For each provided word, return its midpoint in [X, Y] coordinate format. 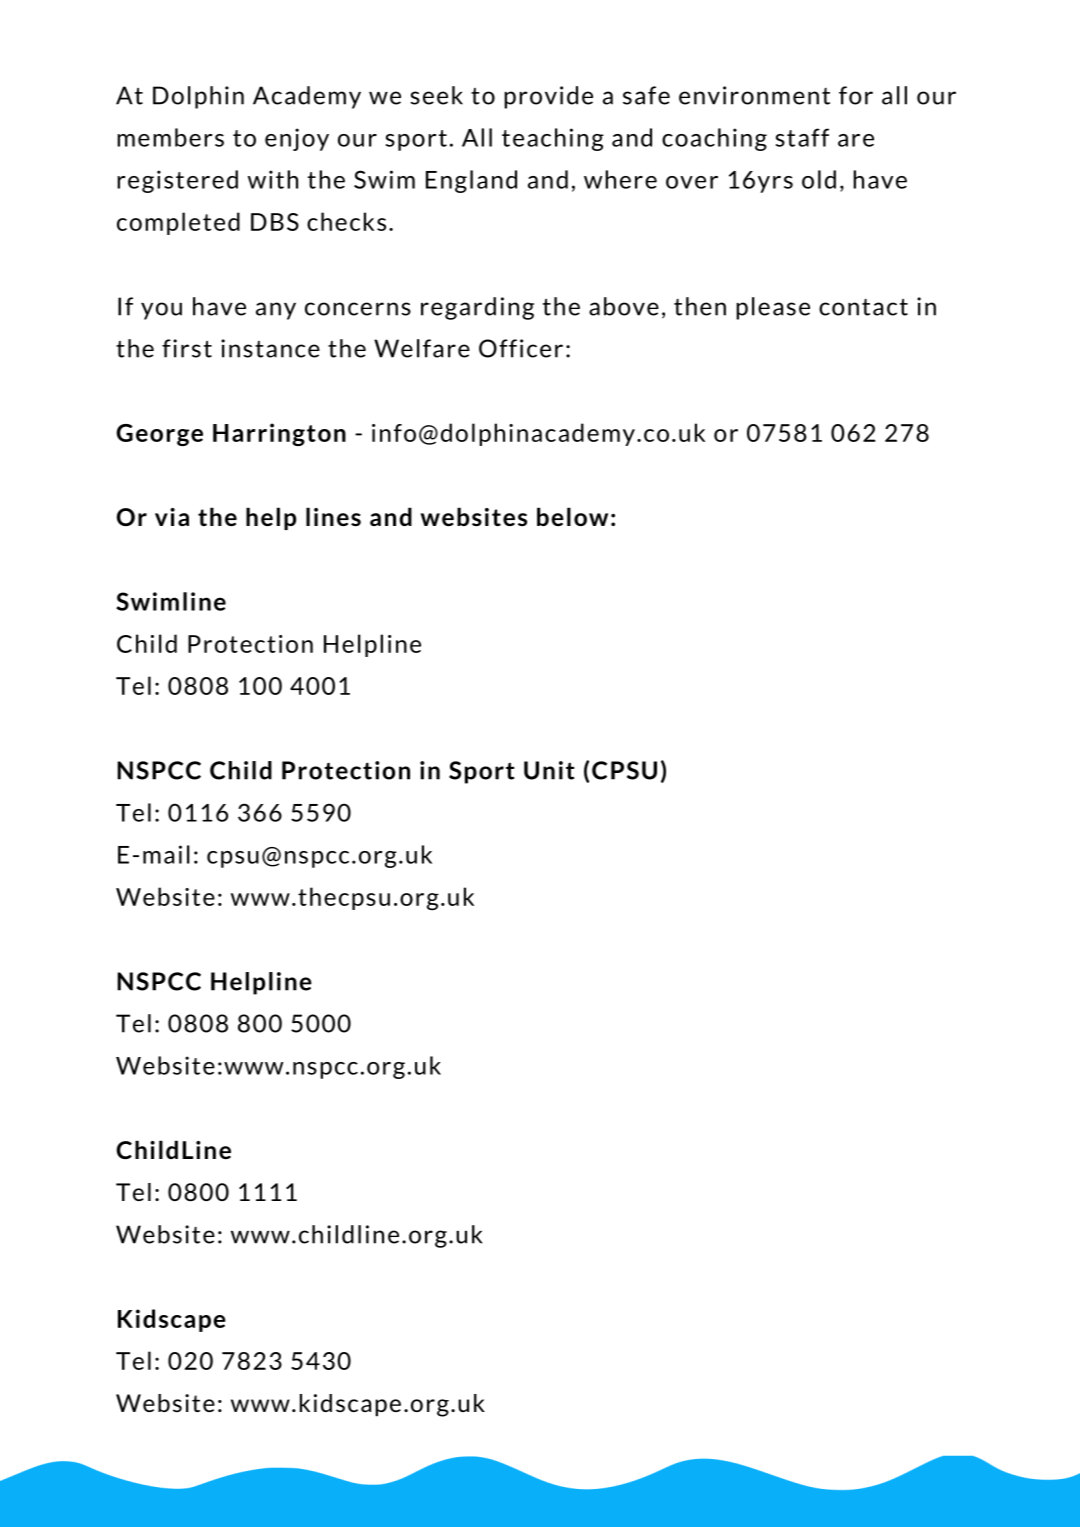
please [773, 308]
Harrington [279, 434]
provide [548, 97]
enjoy [297, 139]
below [572, 516]
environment [754, 95]
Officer [521, 348]
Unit [549, 770]
